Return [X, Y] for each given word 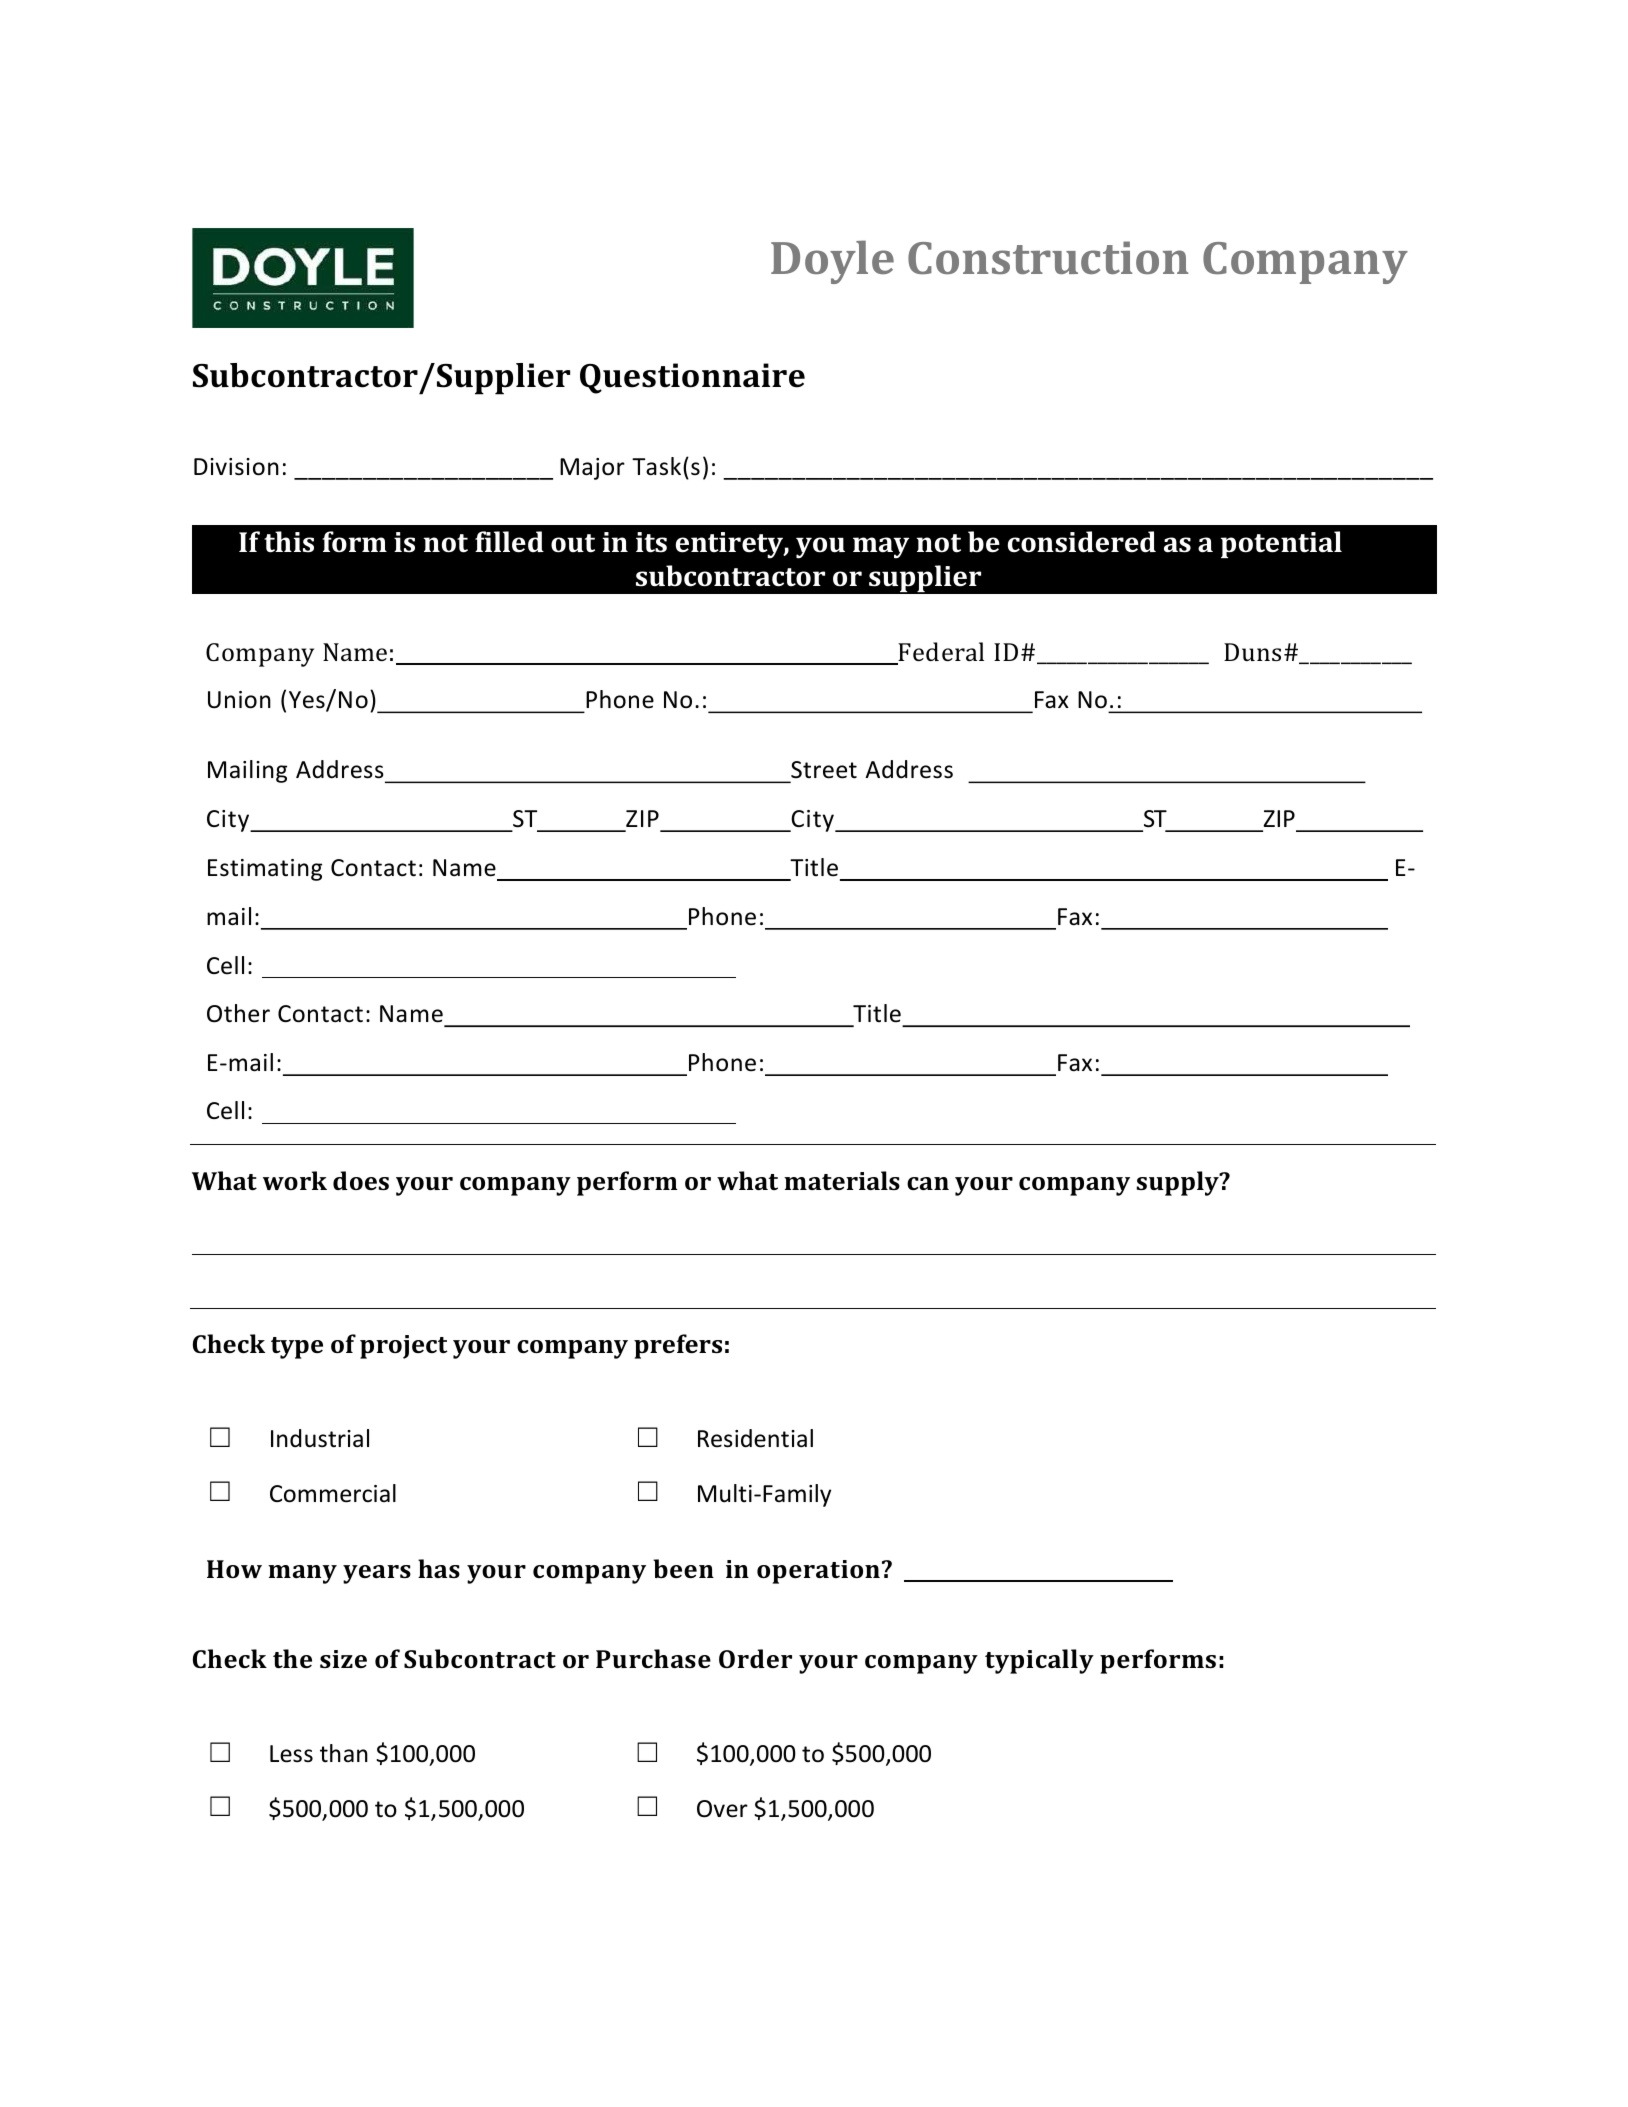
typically [1039, 1661]
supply [1178, 1183]
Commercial [333, 1493]
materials [842, 1180]
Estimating [265, 870]
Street [824, 770]
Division [236, 467]
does [361, 1180]
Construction [1048, 257]
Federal [940, 653]
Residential [755, 1438]
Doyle [832, 262]
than [344, 1753]
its [651, 542]
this [289, 542]
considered [1082, 542]
